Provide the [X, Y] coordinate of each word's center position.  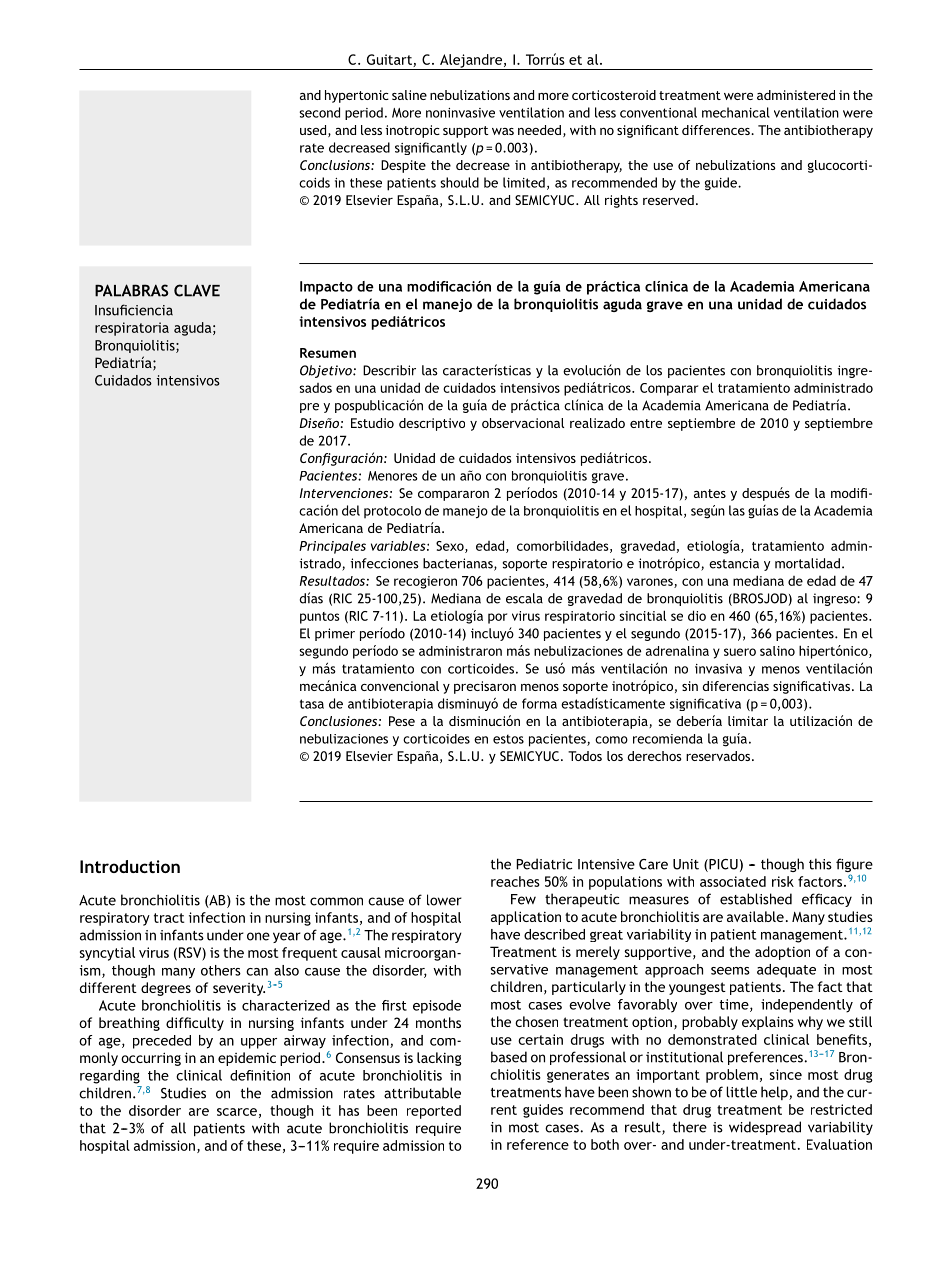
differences [717, 130]
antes [710, 493]
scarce [237, 1112]
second [319, 112]
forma [539, 703]
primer [335, 634]
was [503, 131]
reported [434, 1112]
